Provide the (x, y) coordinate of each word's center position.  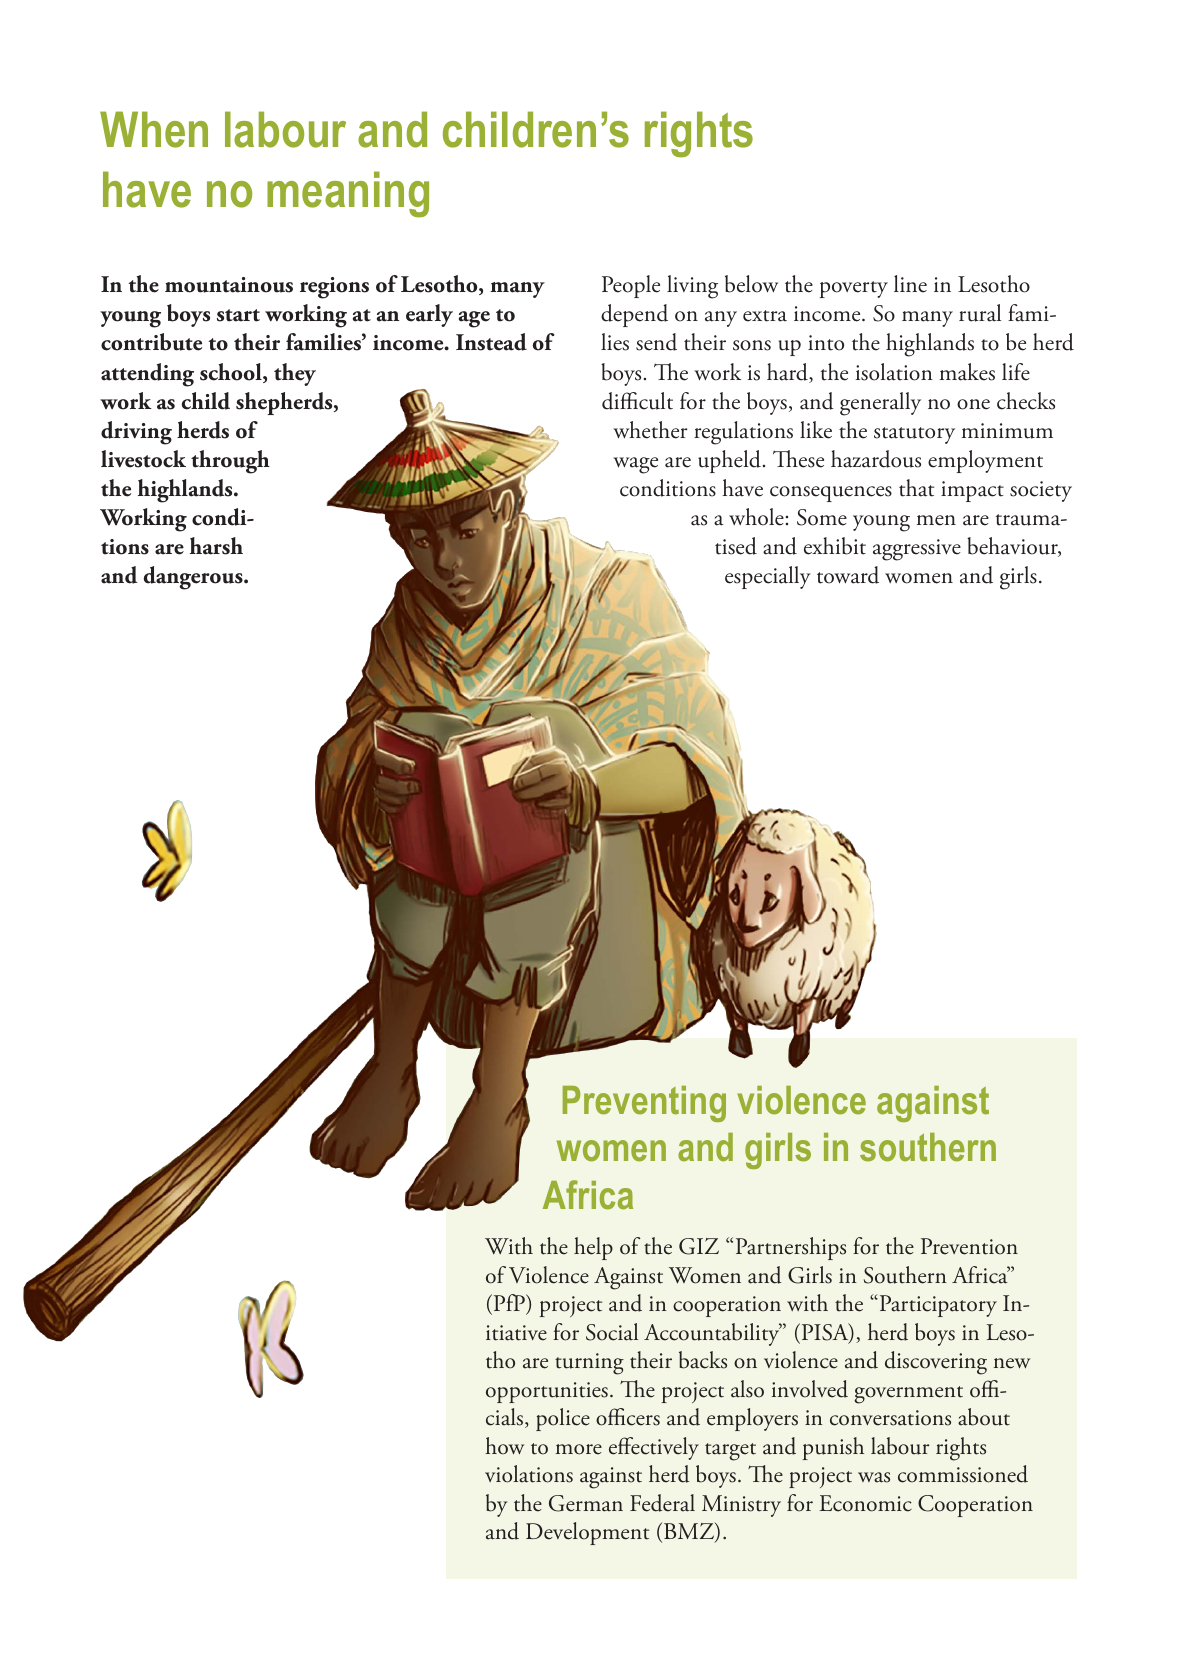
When (154, 129)
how (504, 1446)
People (631, 286)
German (586, 1503)
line (910, 284)
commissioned (963, 1474)
